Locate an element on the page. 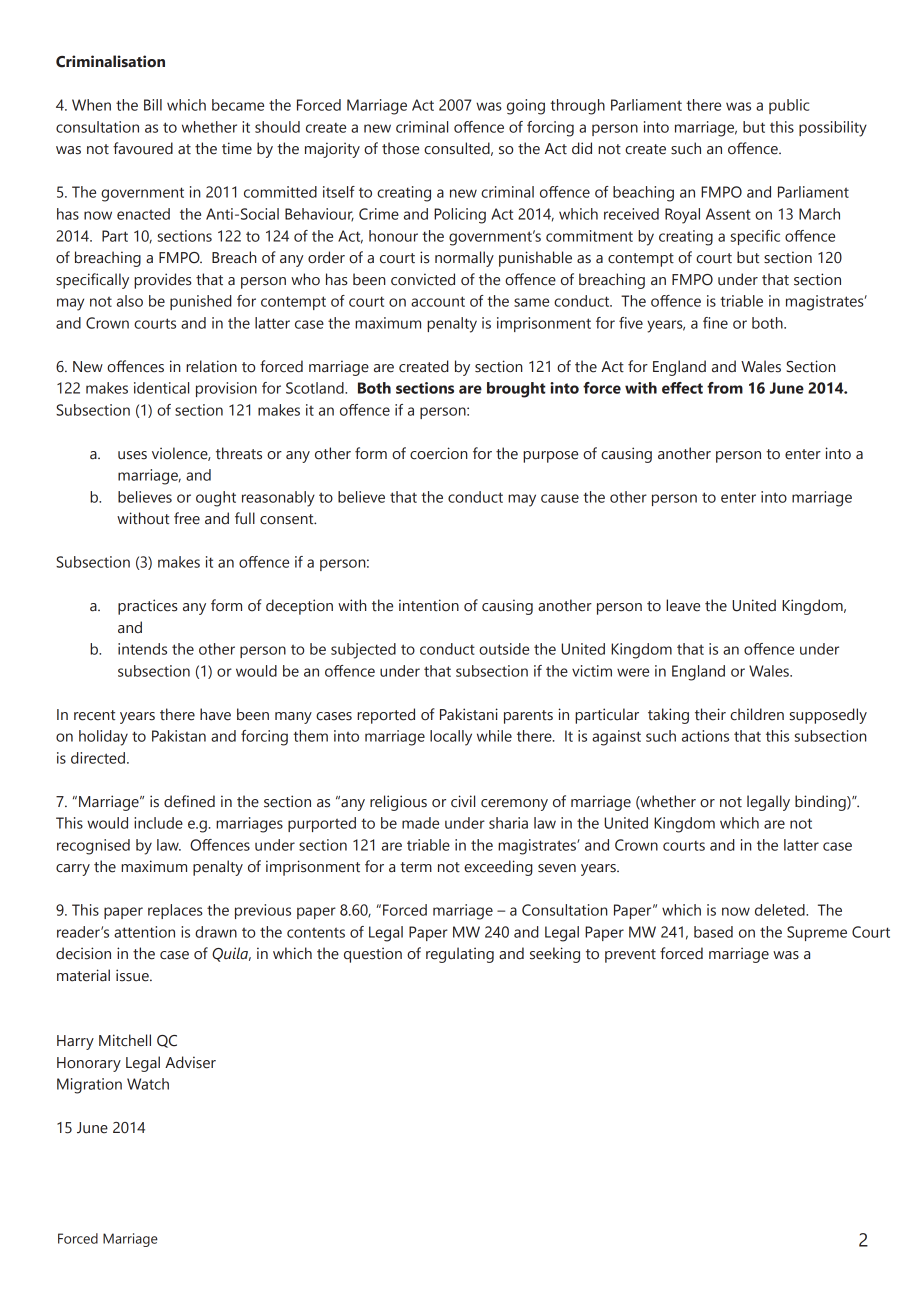  deleted is located at coordinates (781, 910).
